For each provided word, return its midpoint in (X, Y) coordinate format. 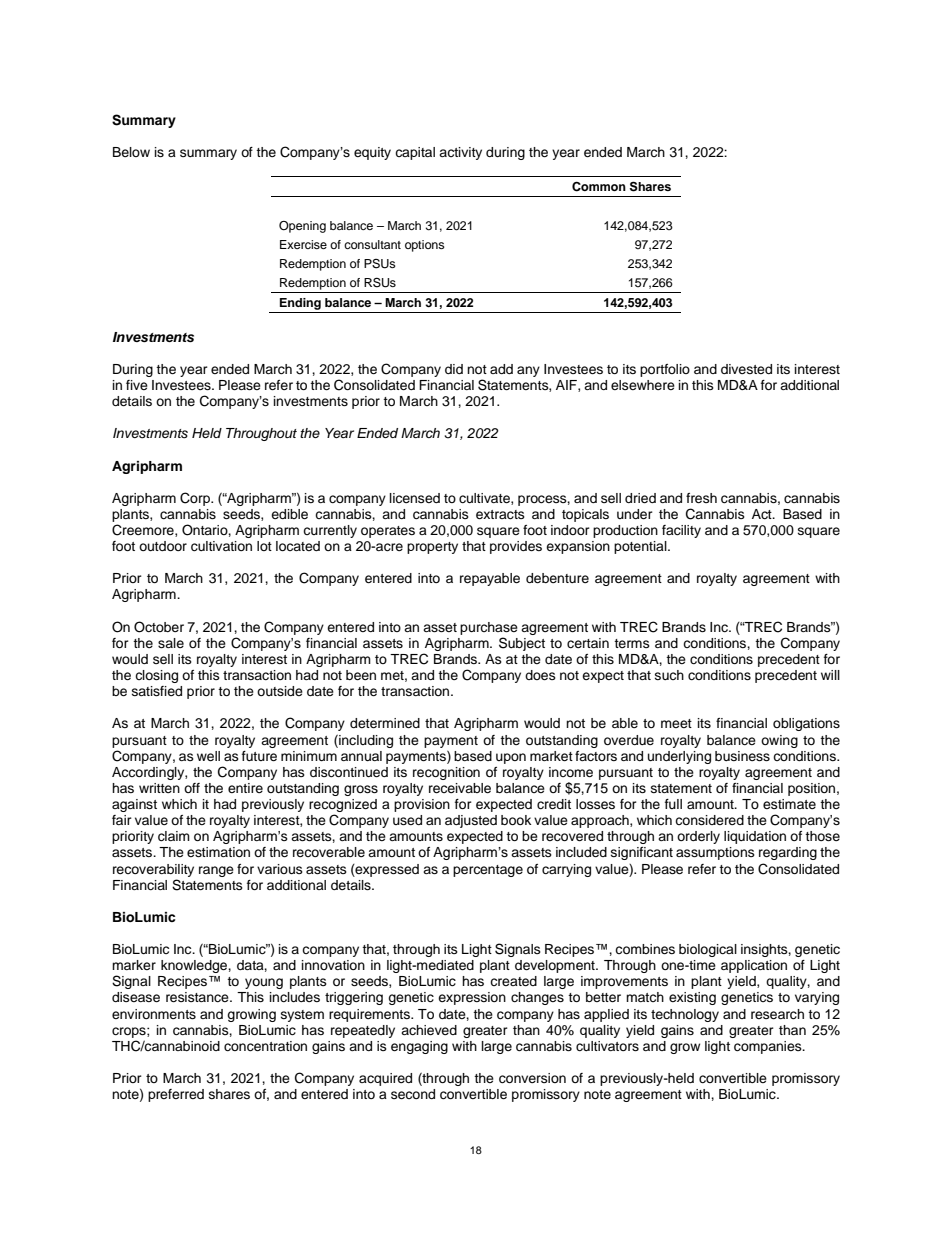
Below (131, 152)
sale (171, 643)
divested (746, 369)
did (454, 369)
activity (460, 153)
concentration (265, 1046)
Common (599, 186)
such (669, 675)
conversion (532, 1078)
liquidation (755, 837)
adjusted (471, 821)
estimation (218, 852)
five (137, 385)
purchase (489, 628)
